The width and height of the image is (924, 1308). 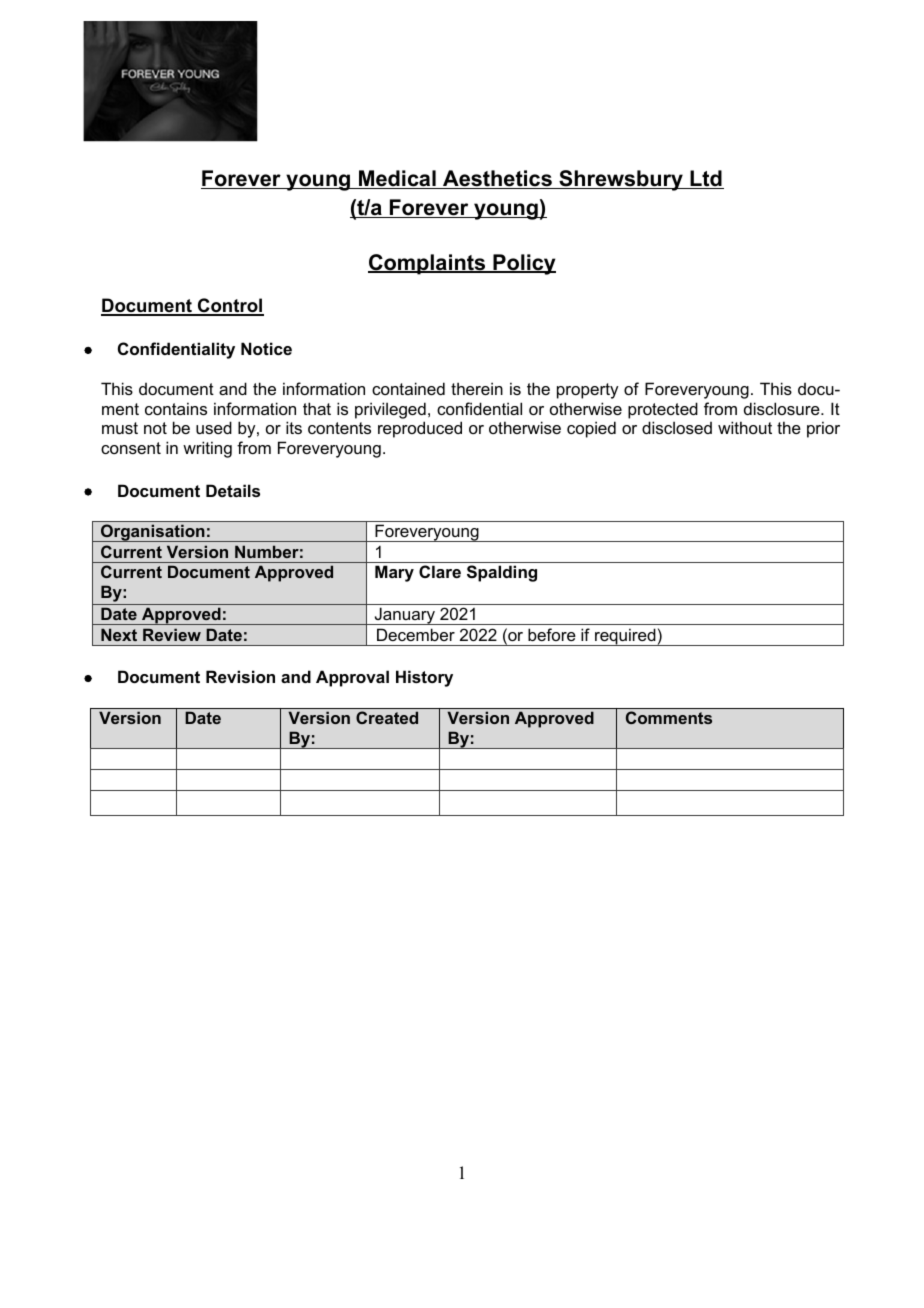 What do you see at coordinates (497, 179) in the image?
I see `Aesthetics` at bounding box center [497, 179].
